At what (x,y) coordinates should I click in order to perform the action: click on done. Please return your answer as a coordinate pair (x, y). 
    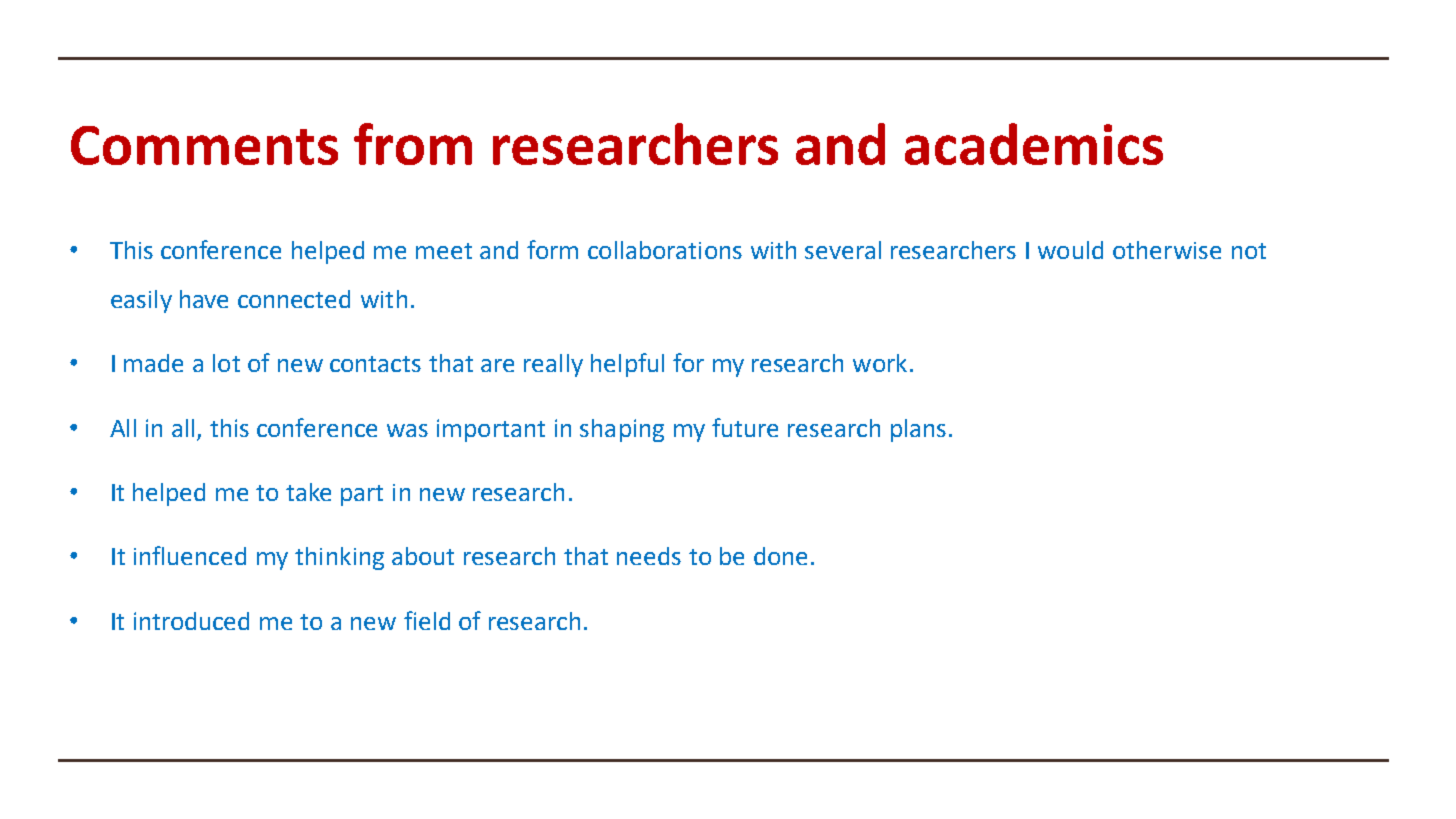
    Looking at the image, I should click on (780, 556).
